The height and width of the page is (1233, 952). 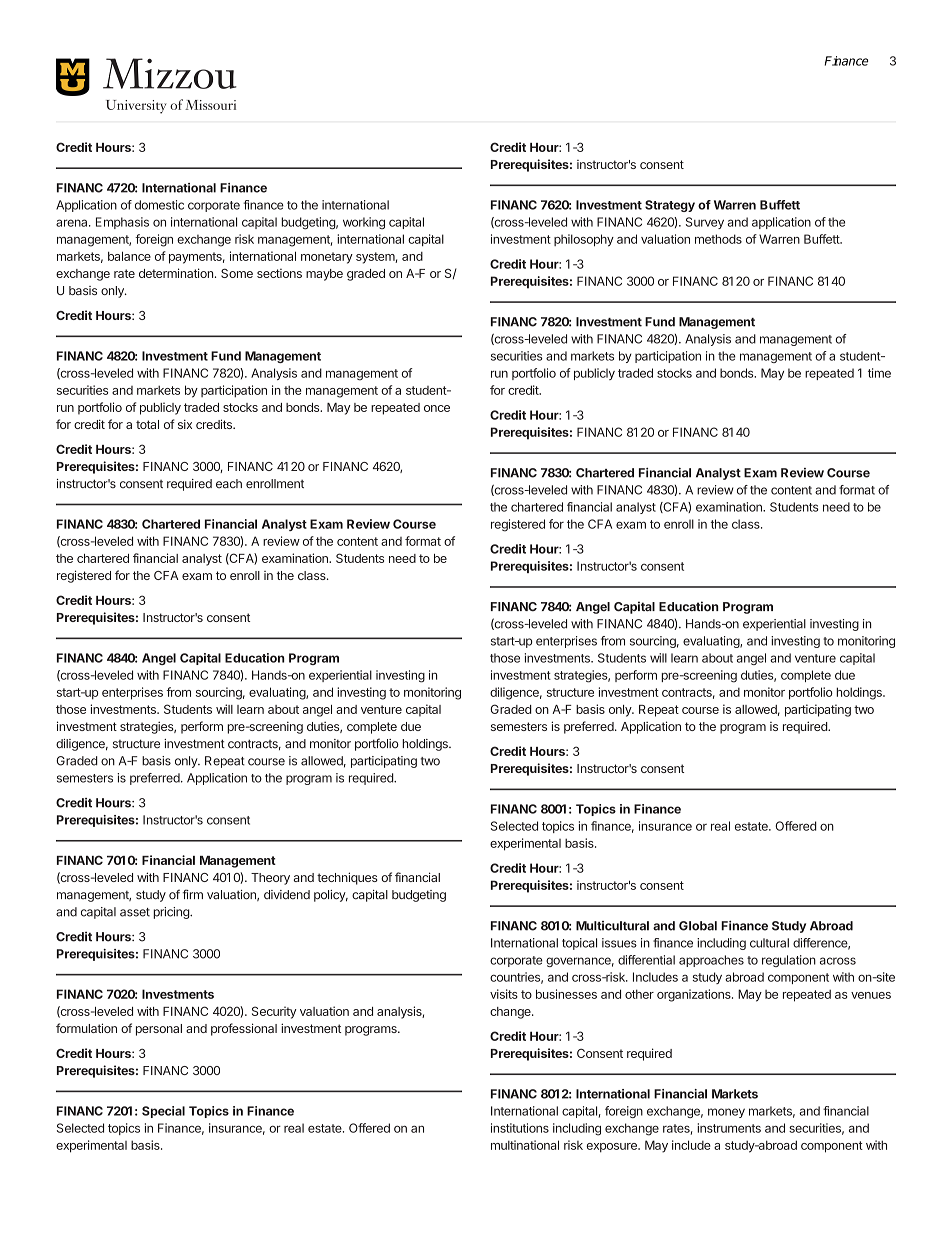 I want to click on Global, so click(x=698, y=926).
